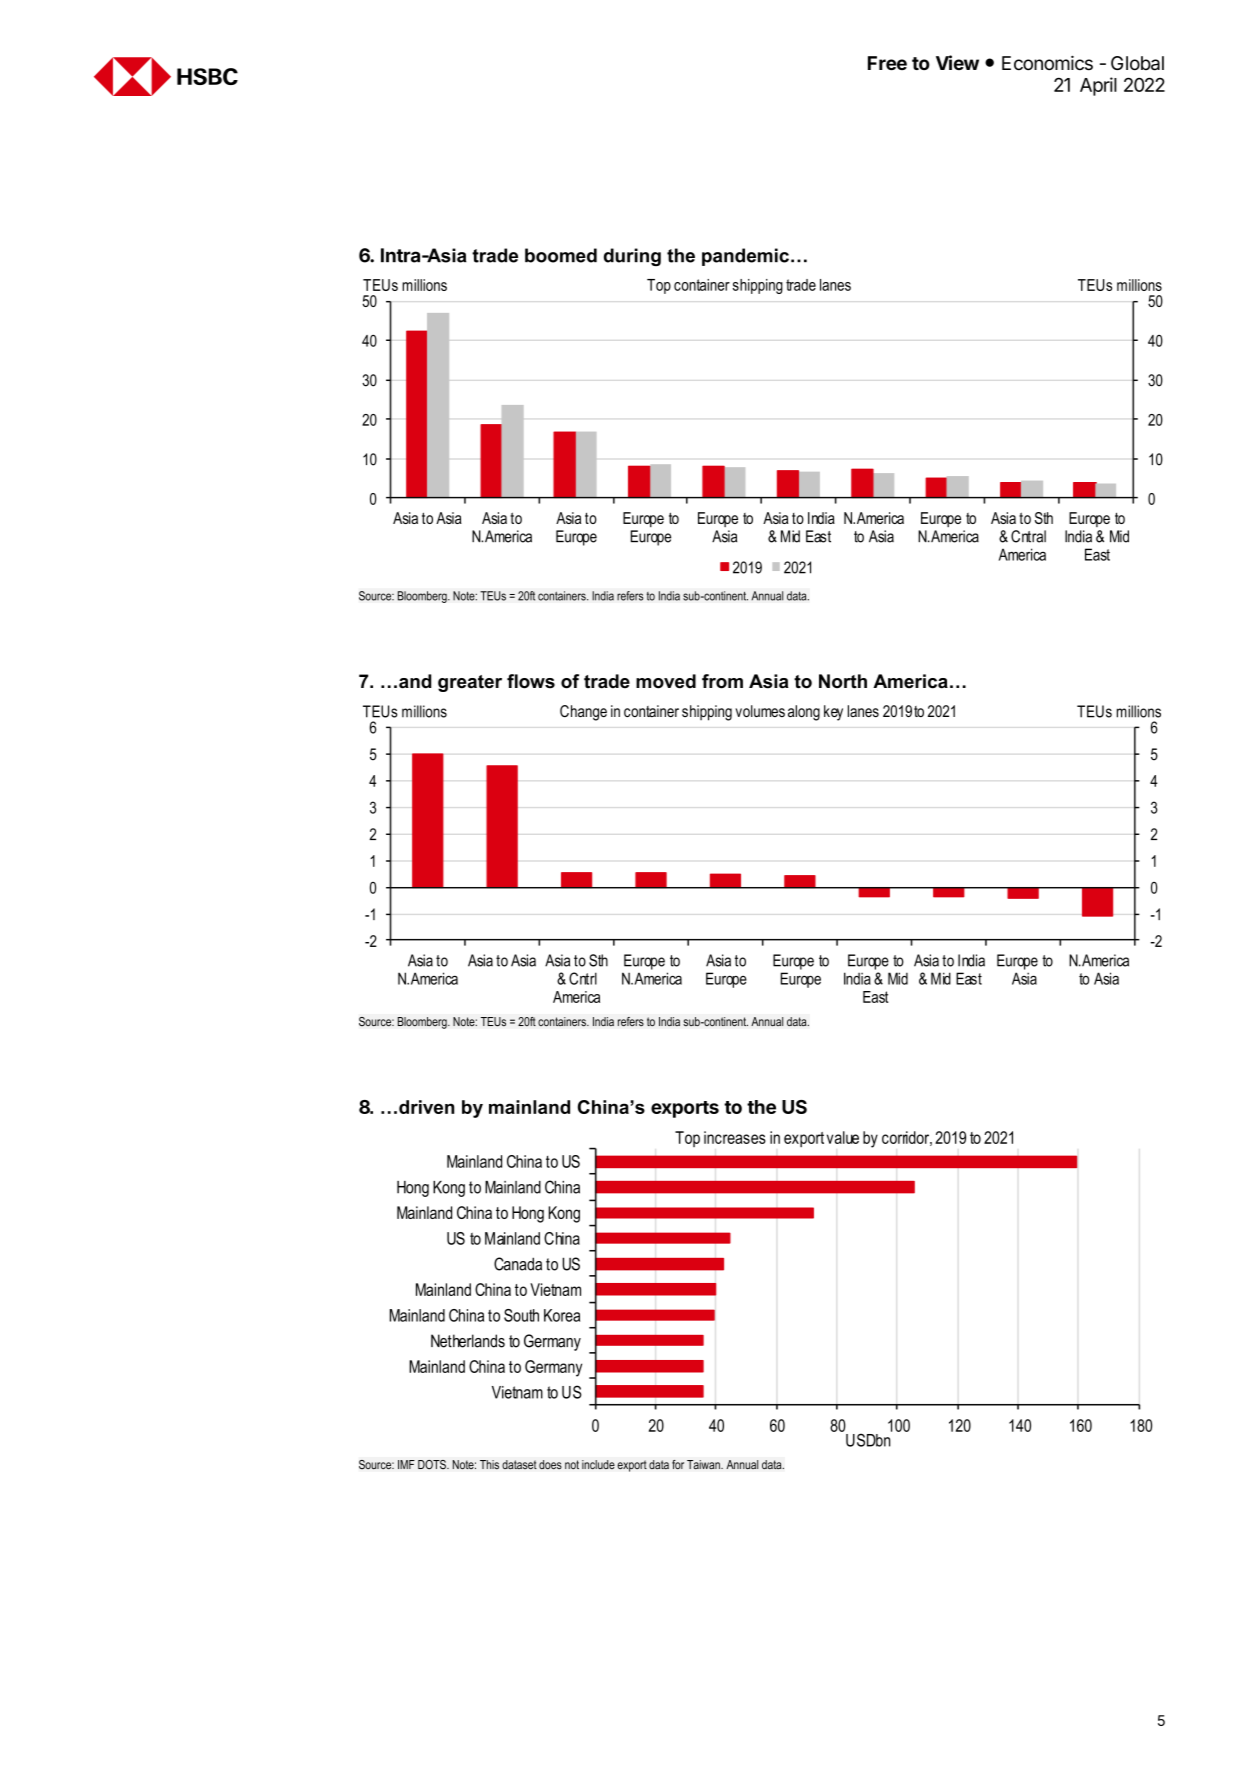  What do you see at coordinates (489, 1465) in the page?
I see `This` at bounding box center [489, 1465].
